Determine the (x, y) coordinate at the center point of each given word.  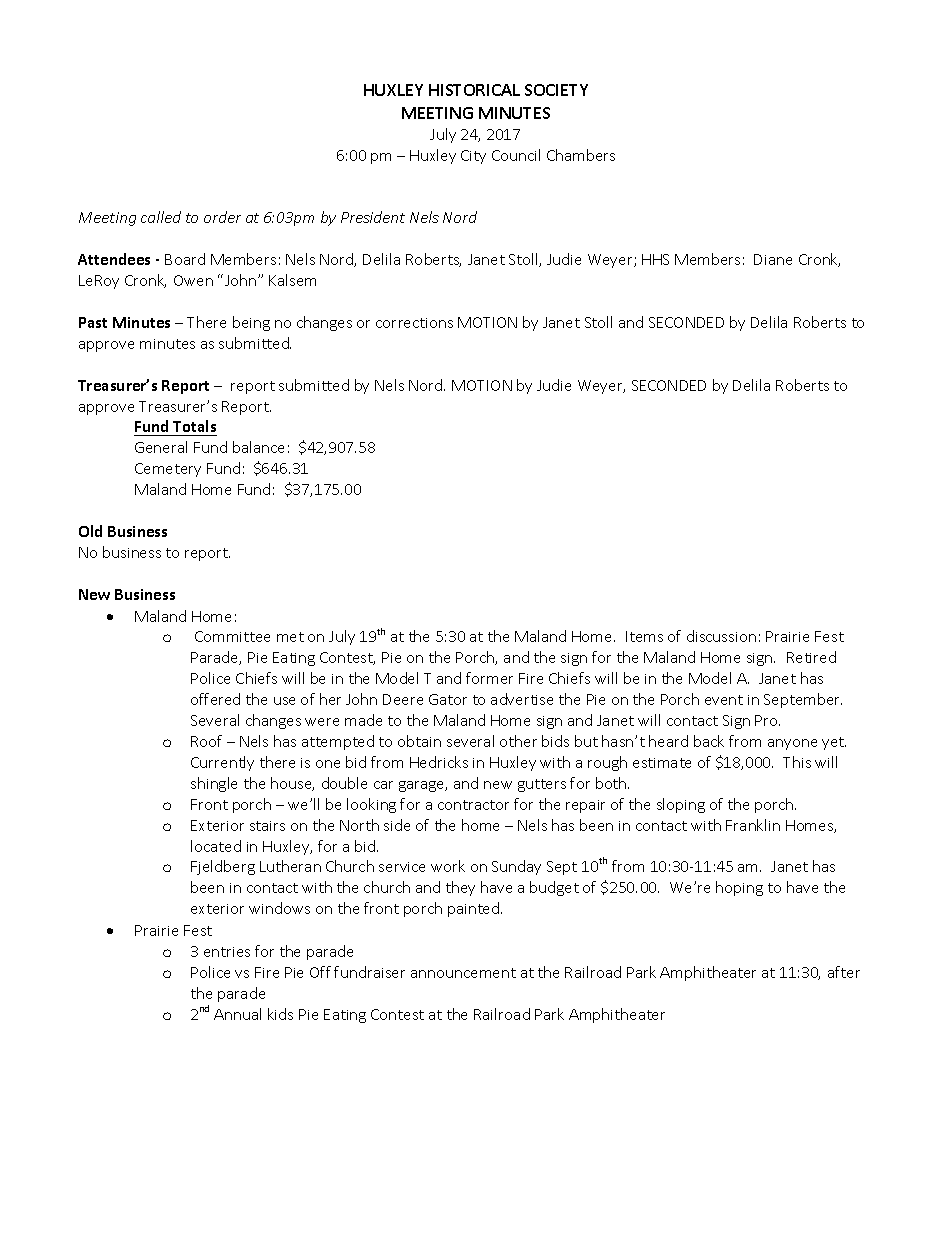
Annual (237, 1014)
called (161, 217)
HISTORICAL (474, 90)
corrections (414, 323)
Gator (448, 699)
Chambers (581, 155)
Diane (773, 259)
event (724, 700)
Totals (194, 428)
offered (215, 699)
